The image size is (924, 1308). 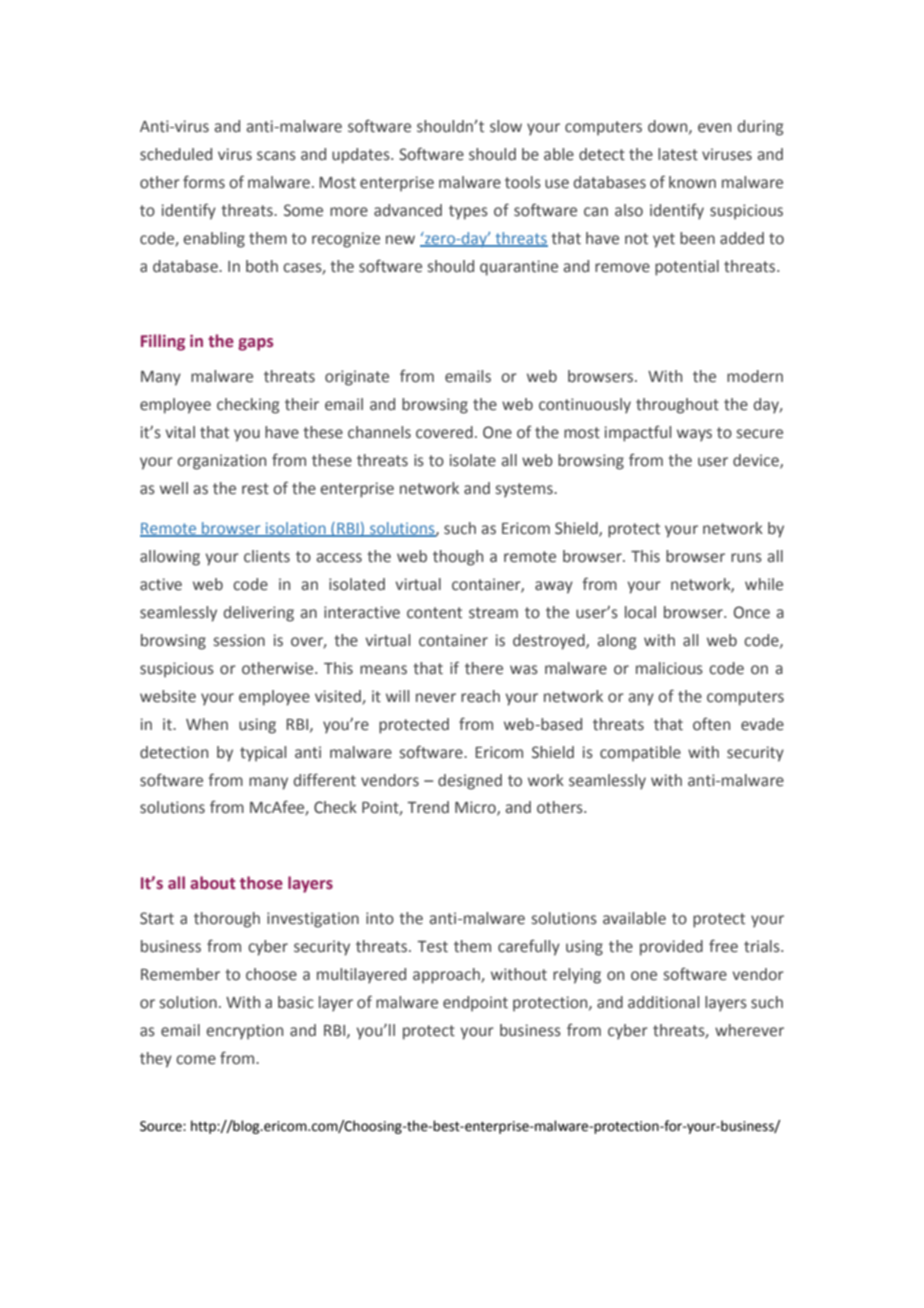 I want to click on wherever, so click(x=749, y=1030).
